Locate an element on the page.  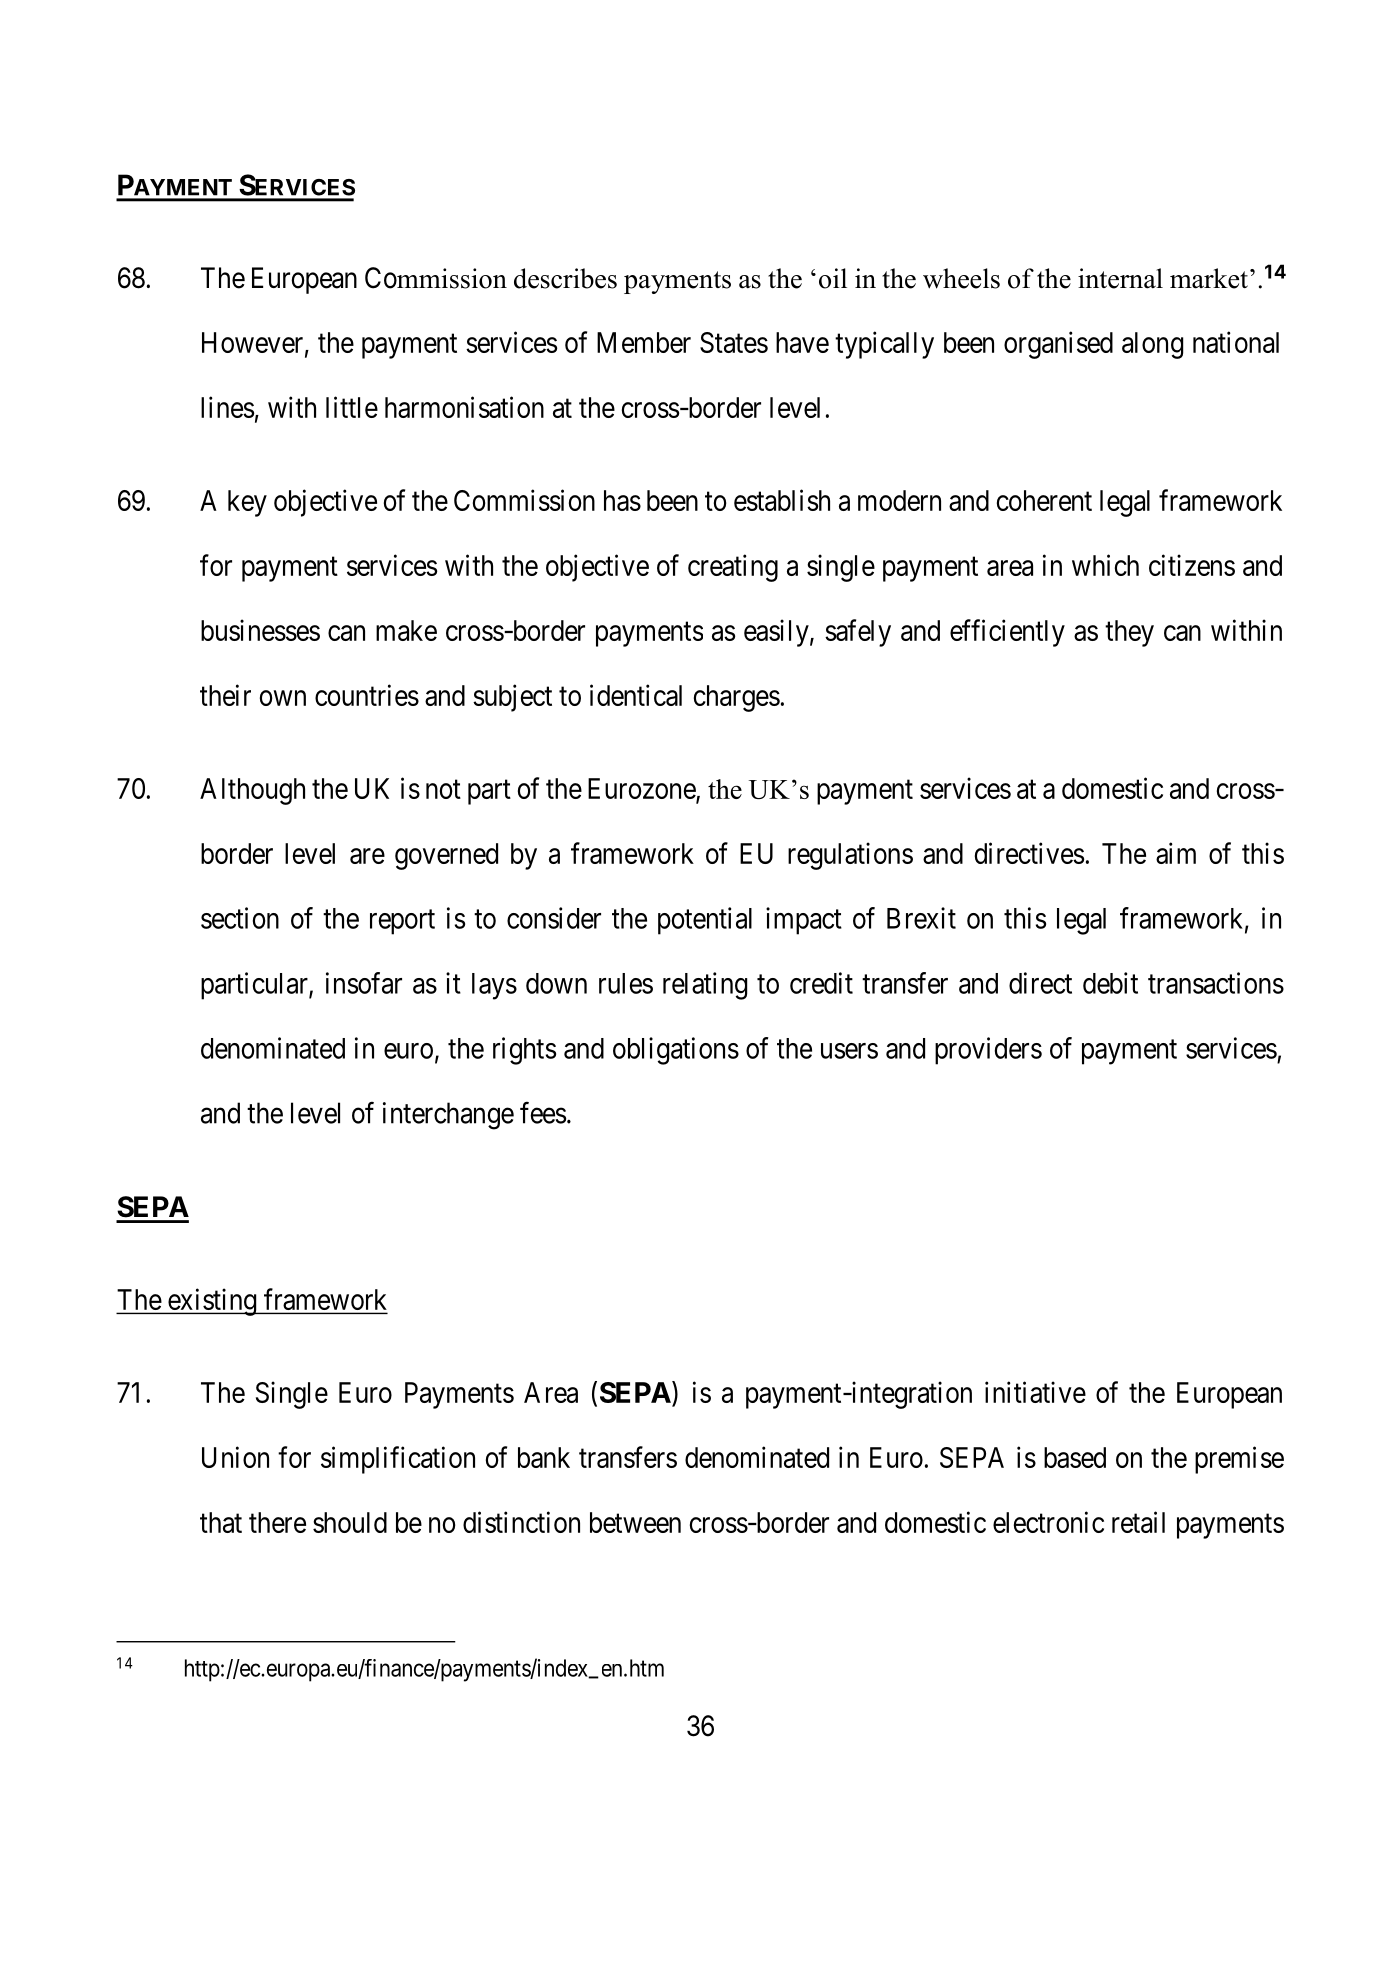
countries is located at coordinates (367, 695).
